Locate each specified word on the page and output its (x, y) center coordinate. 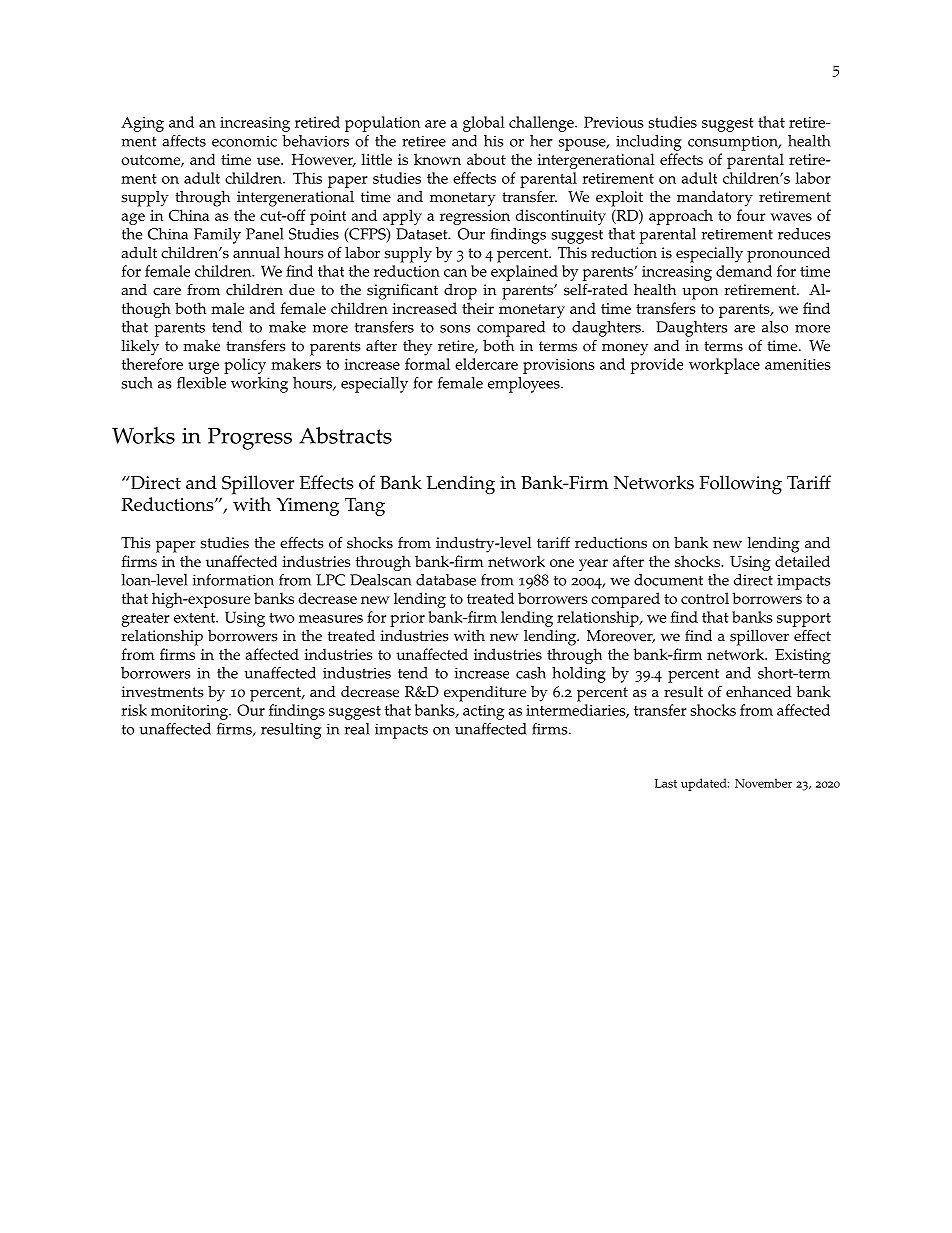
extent (196, 618)
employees (525, 385)
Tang (365, 507)
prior (407, 619)
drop (460, 292)
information (233, 580)
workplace (724, 366)
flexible (201, 383)
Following (740, 485)
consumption (734, 143)
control (705, 598)
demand (744, 271)
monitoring (190, 712)
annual (256, 252)
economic (244, 141)
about (486, 159)
